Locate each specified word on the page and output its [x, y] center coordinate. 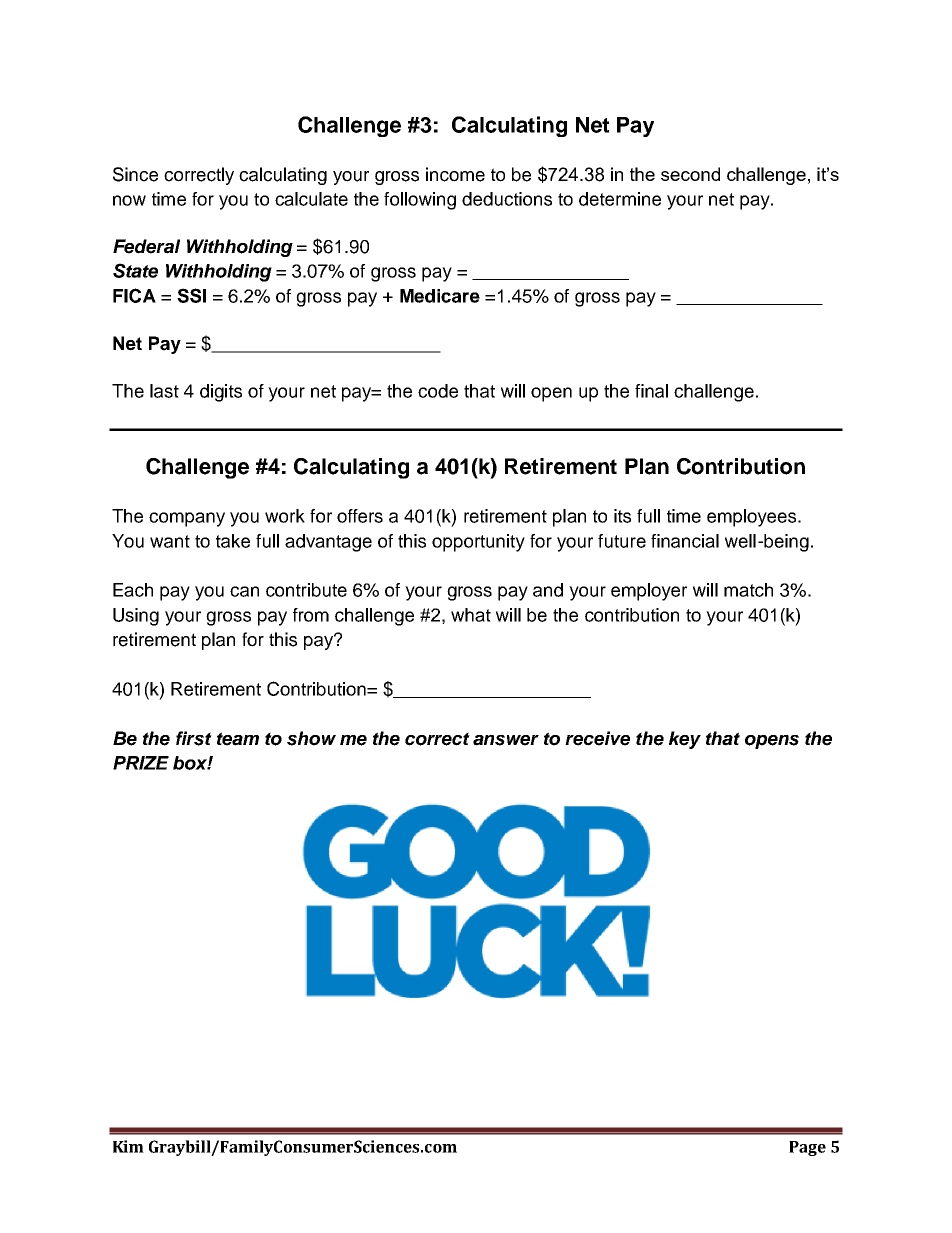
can [244, 591]
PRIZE [141, 763]
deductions [507, 199]
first [194, 738]
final [651, 391]
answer [506, 740]
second [690, 174]
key [685, 740]
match [748, 590]
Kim [128, 1146]
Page [807, 1148]
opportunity [478, 543]
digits [221, 393]
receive [597, 738]
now [129, 200]
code [438, 391]
